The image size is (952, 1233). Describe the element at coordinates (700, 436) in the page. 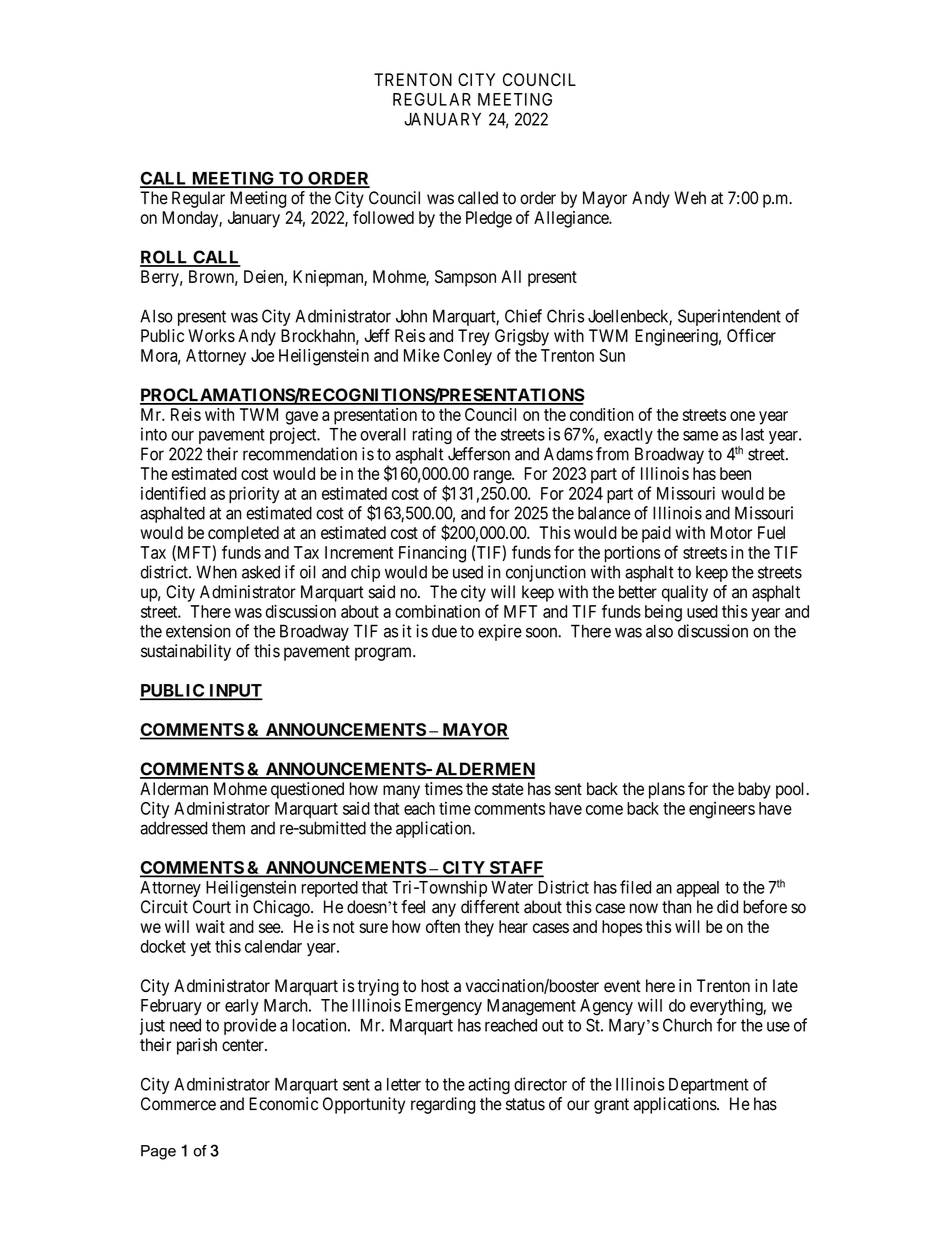

I see `same` at that location.
